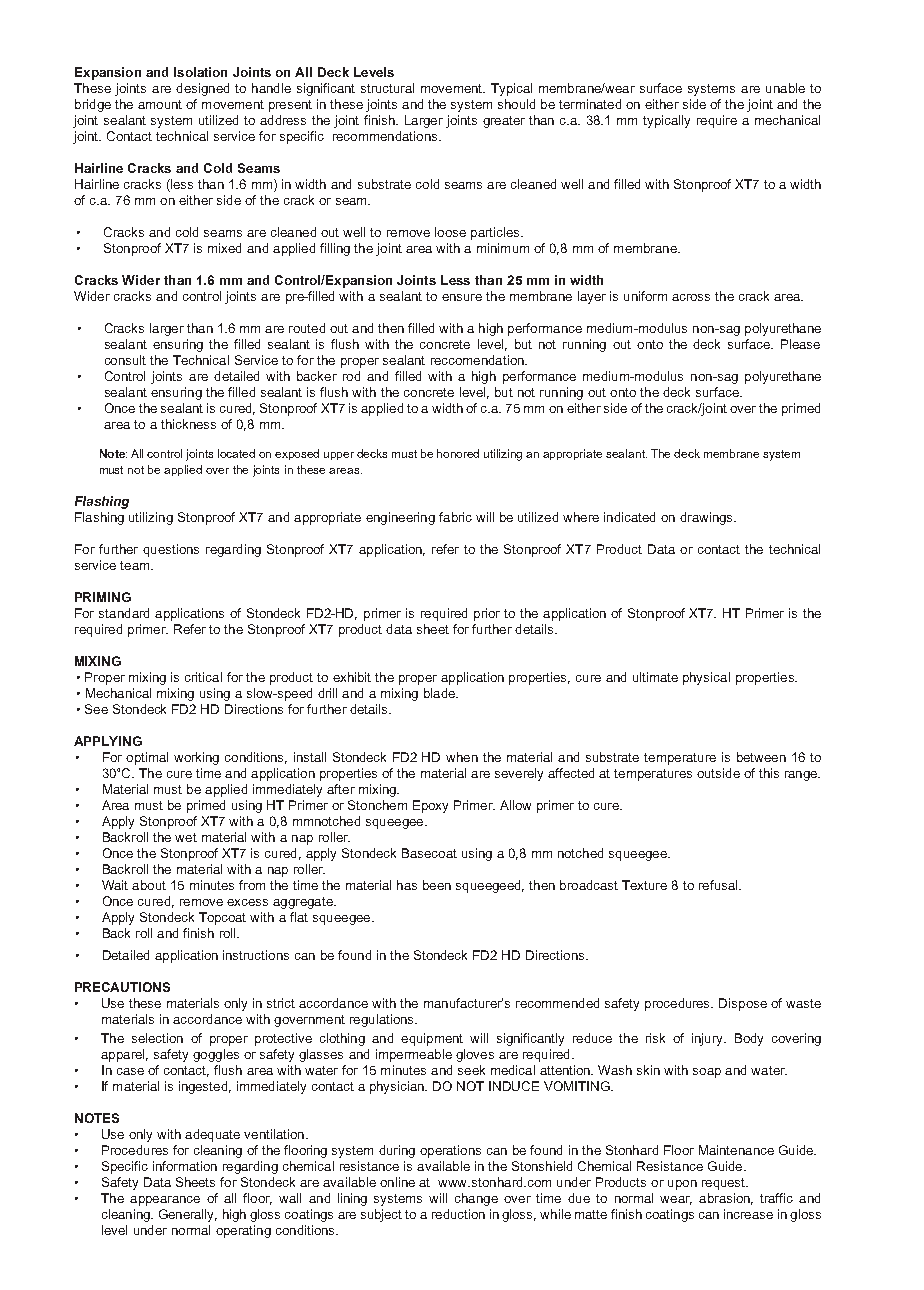 This image has height=1290, width=924. What do you see at coordinates (458, 1214) in the image?
I see `reduction` at bounding box center [458, 1214].
